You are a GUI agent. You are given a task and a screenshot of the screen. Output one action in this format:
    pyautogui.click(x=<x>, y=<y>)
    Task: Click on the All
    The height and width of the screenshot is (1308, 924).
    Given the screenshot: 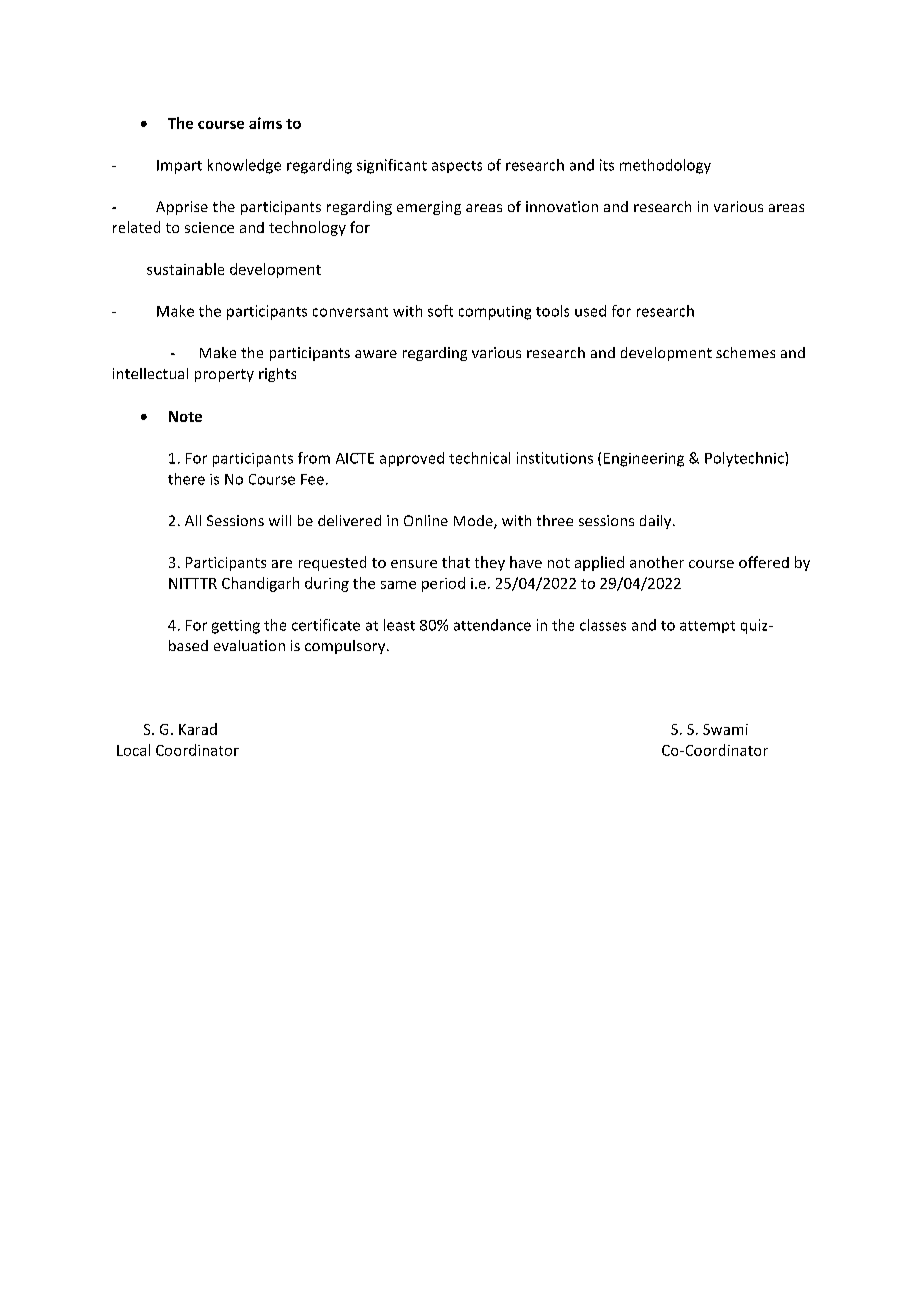 What is the action you would take?
    pyautogui.click(x=193, y=520)
